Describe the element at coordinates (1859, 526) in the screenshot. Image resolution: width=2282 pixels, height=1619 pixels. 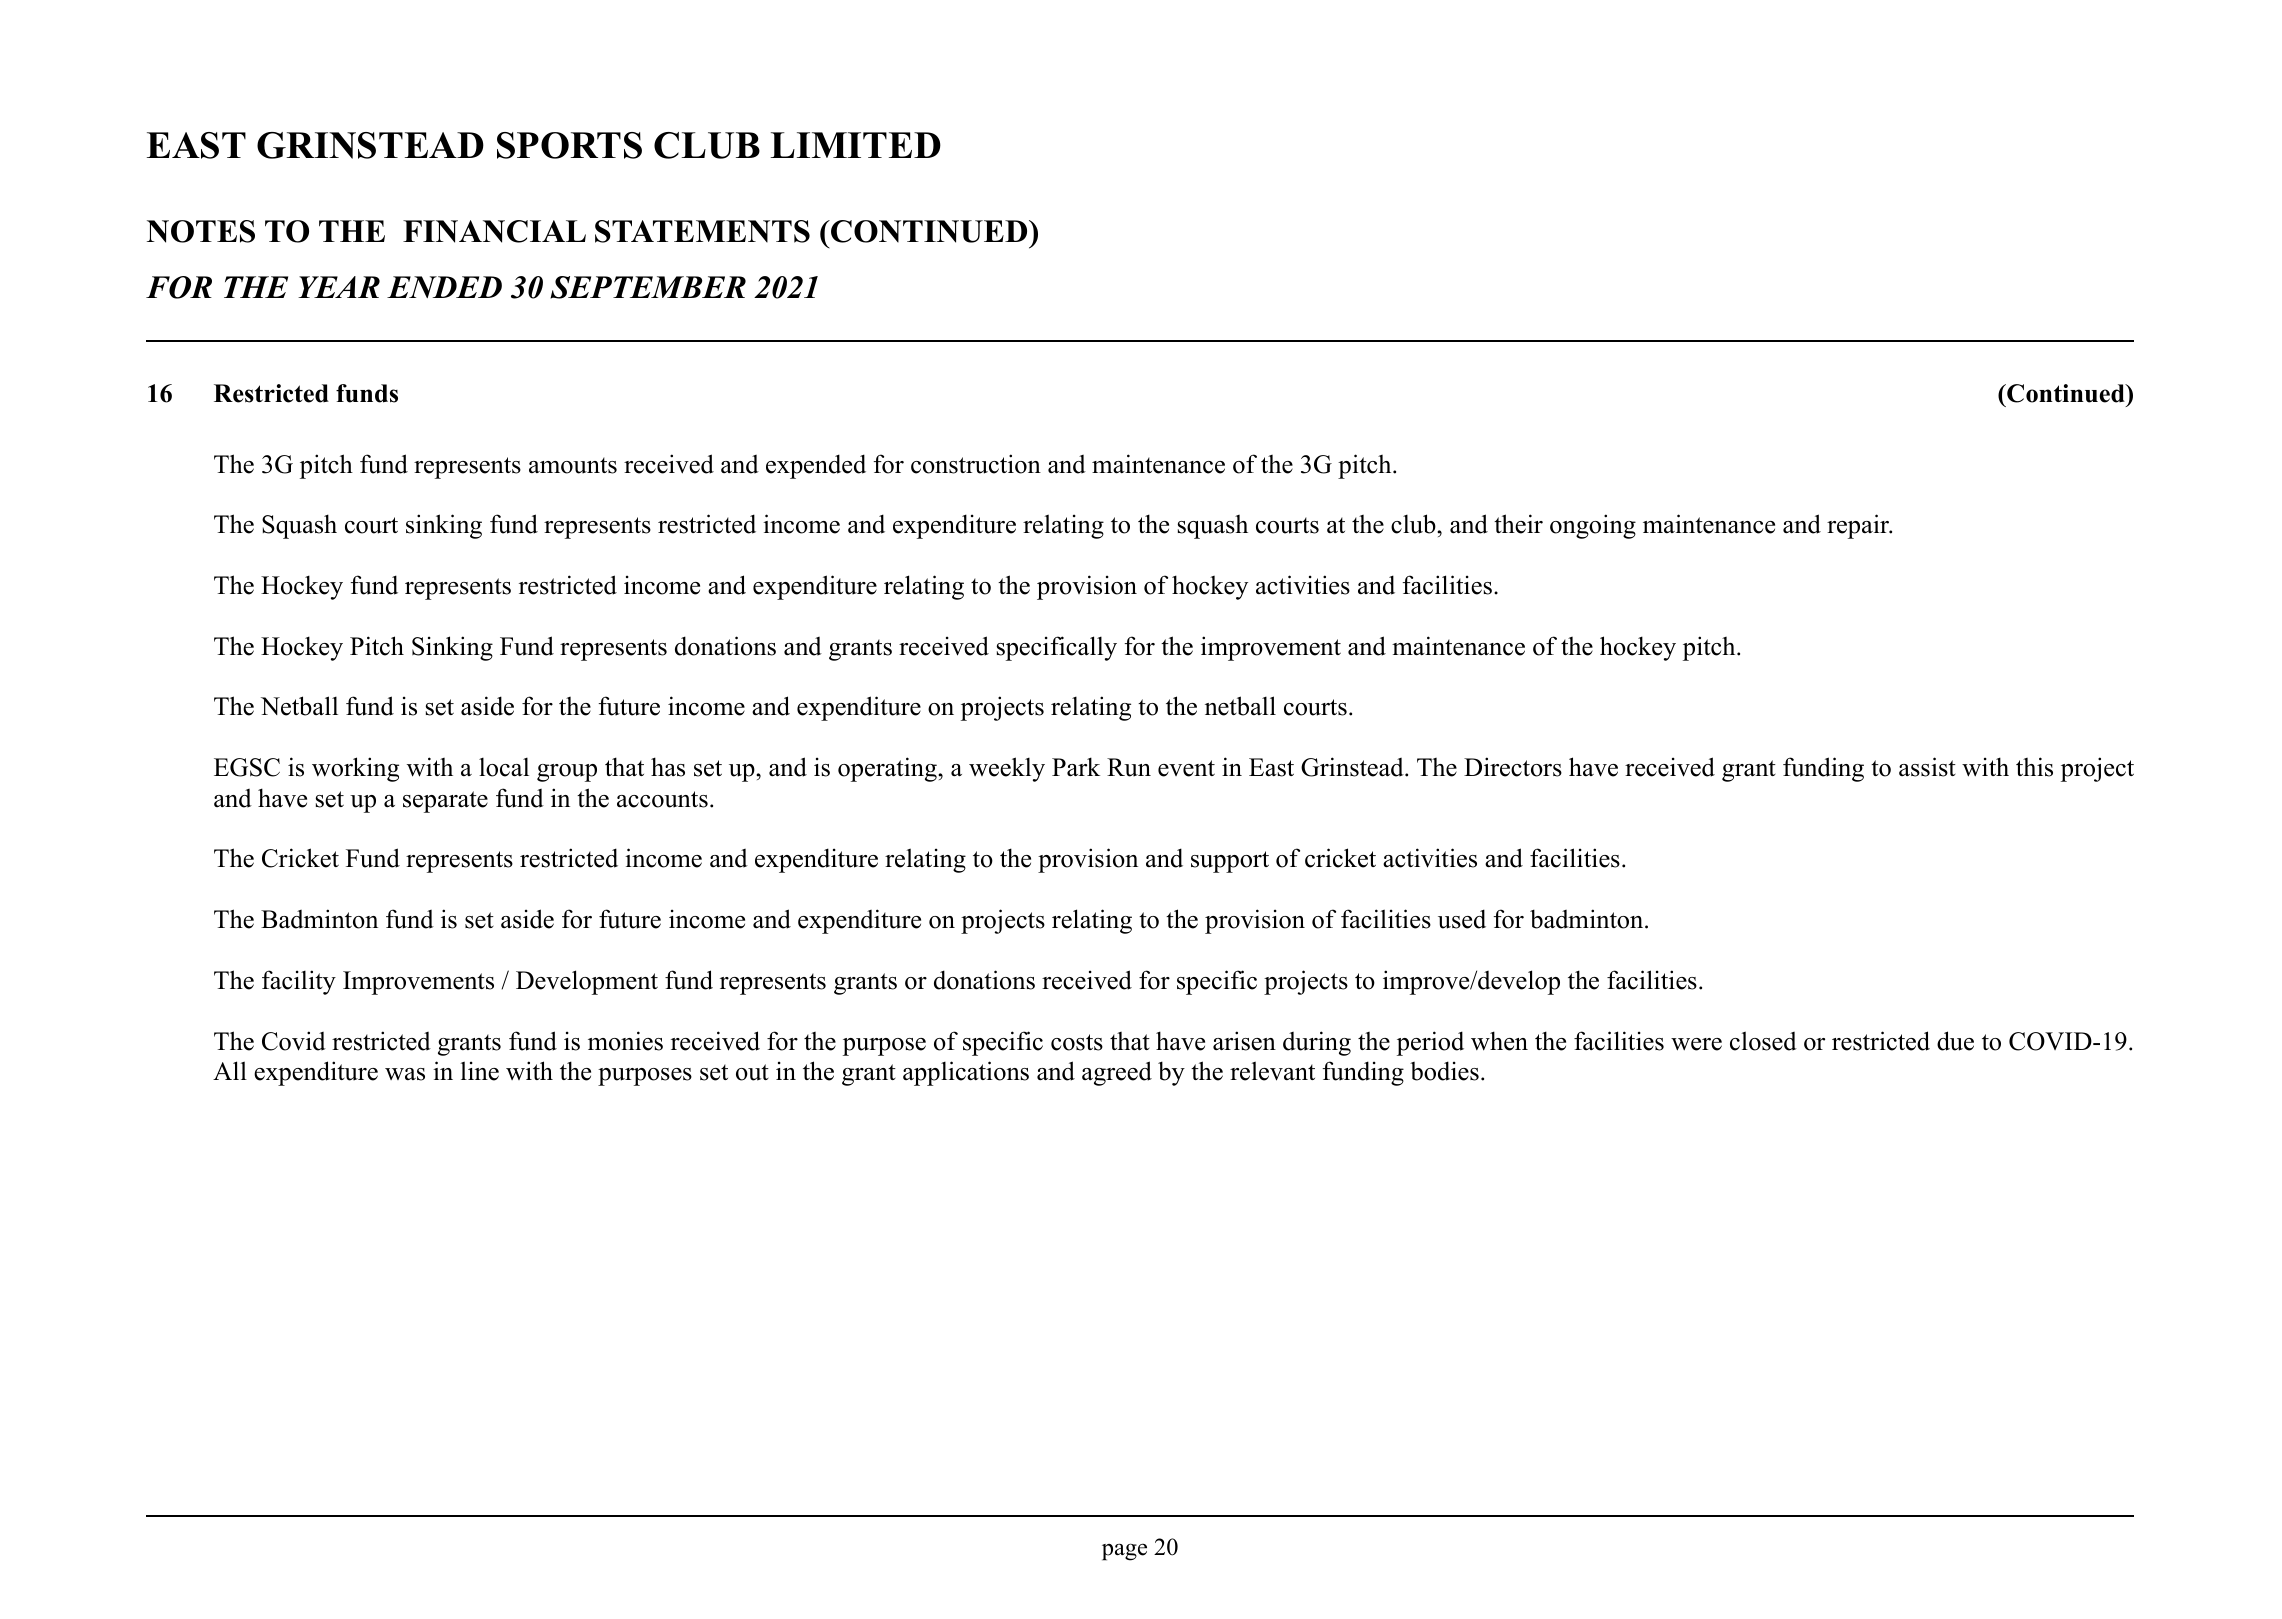
I see `repair` at that location.
